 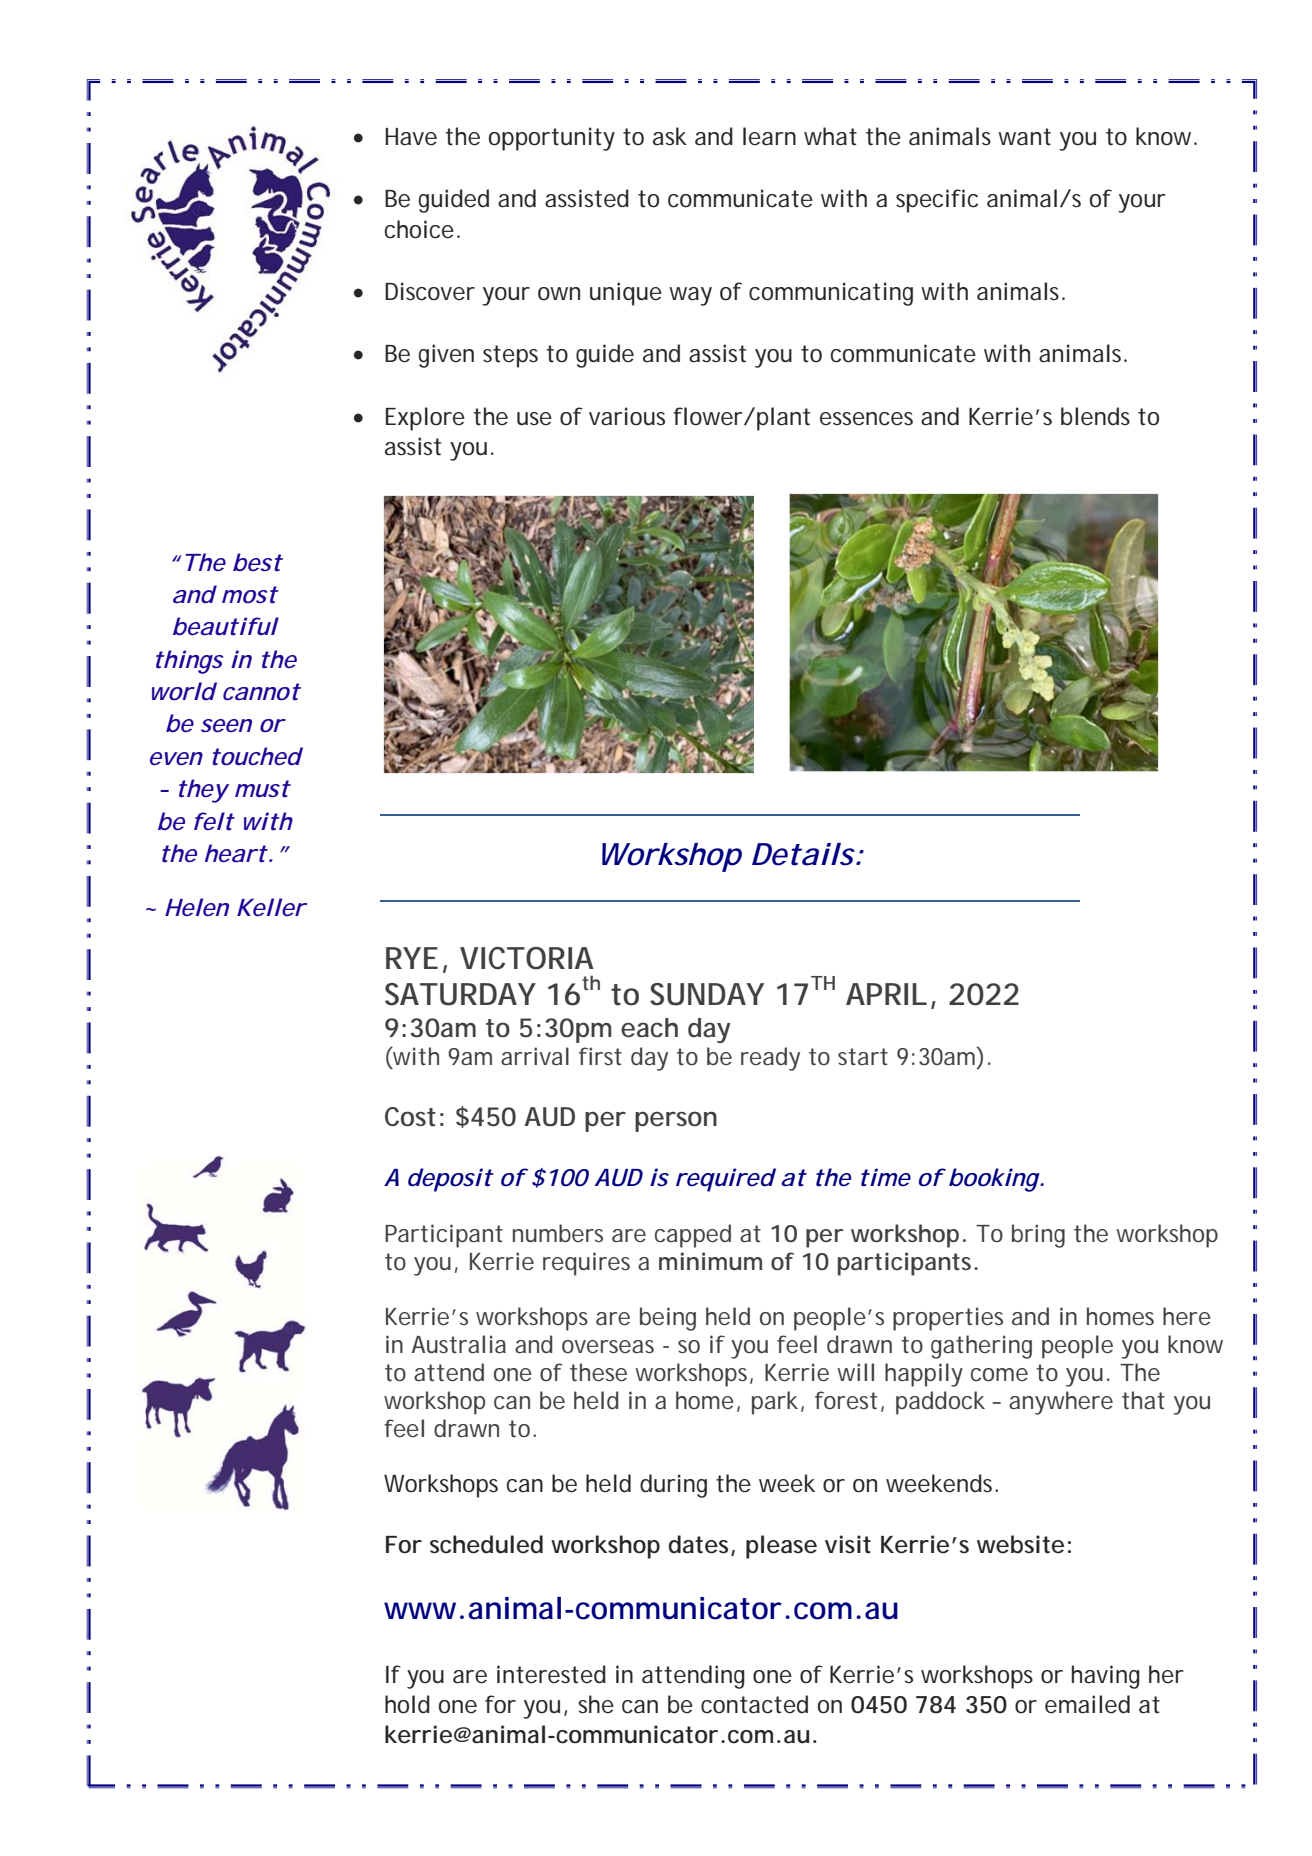 I want to click on contacted, so click(x=754, y=1704).
